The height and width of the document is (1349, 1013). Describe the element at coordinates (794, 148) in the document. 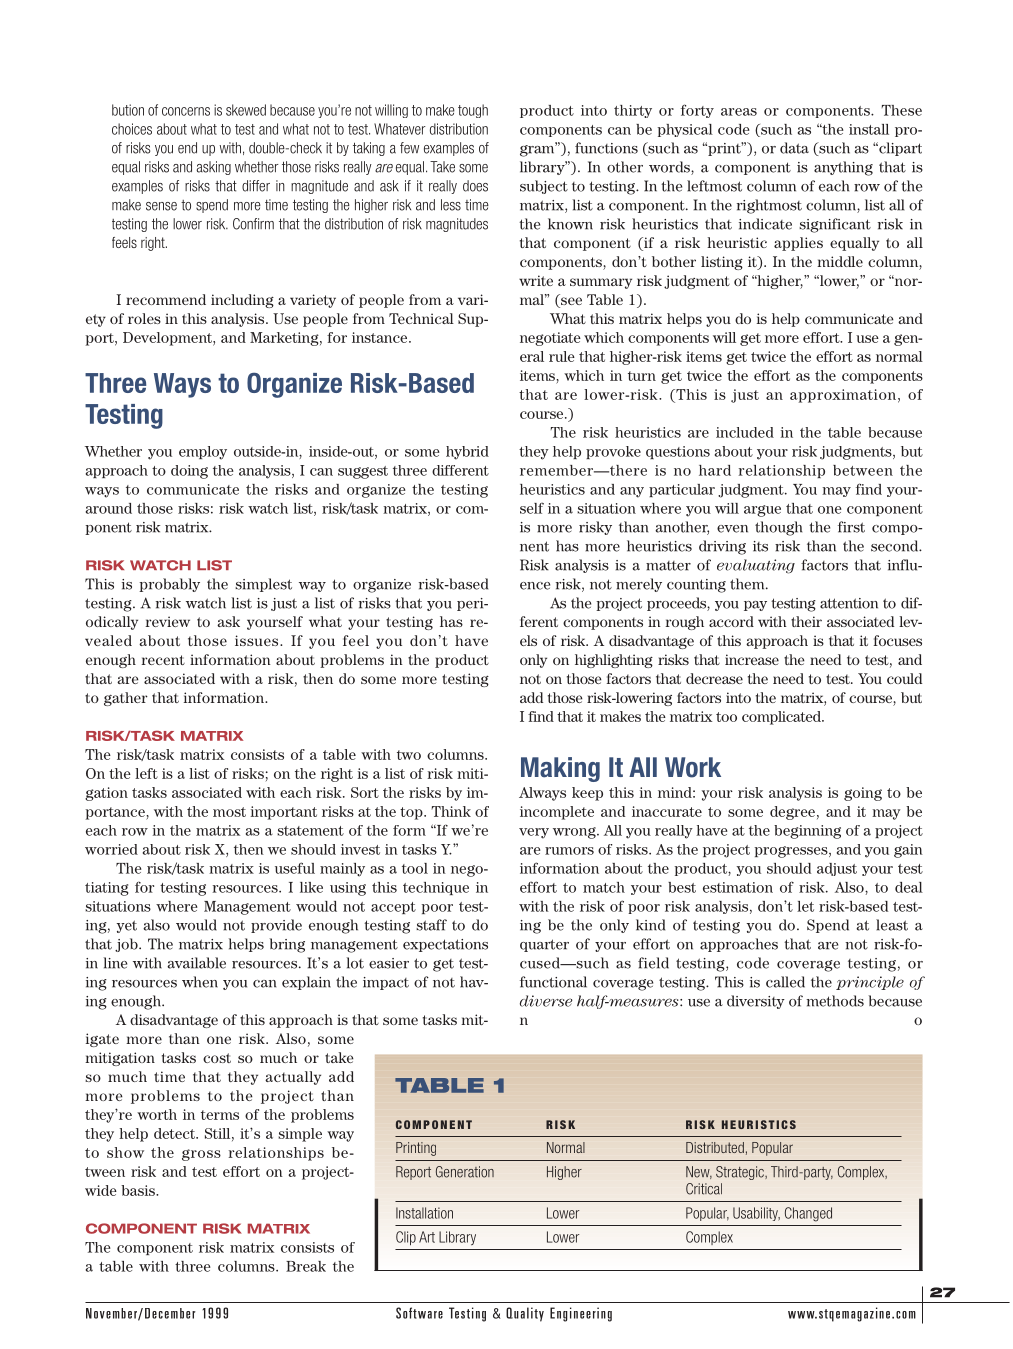

I see `data` at that location.
